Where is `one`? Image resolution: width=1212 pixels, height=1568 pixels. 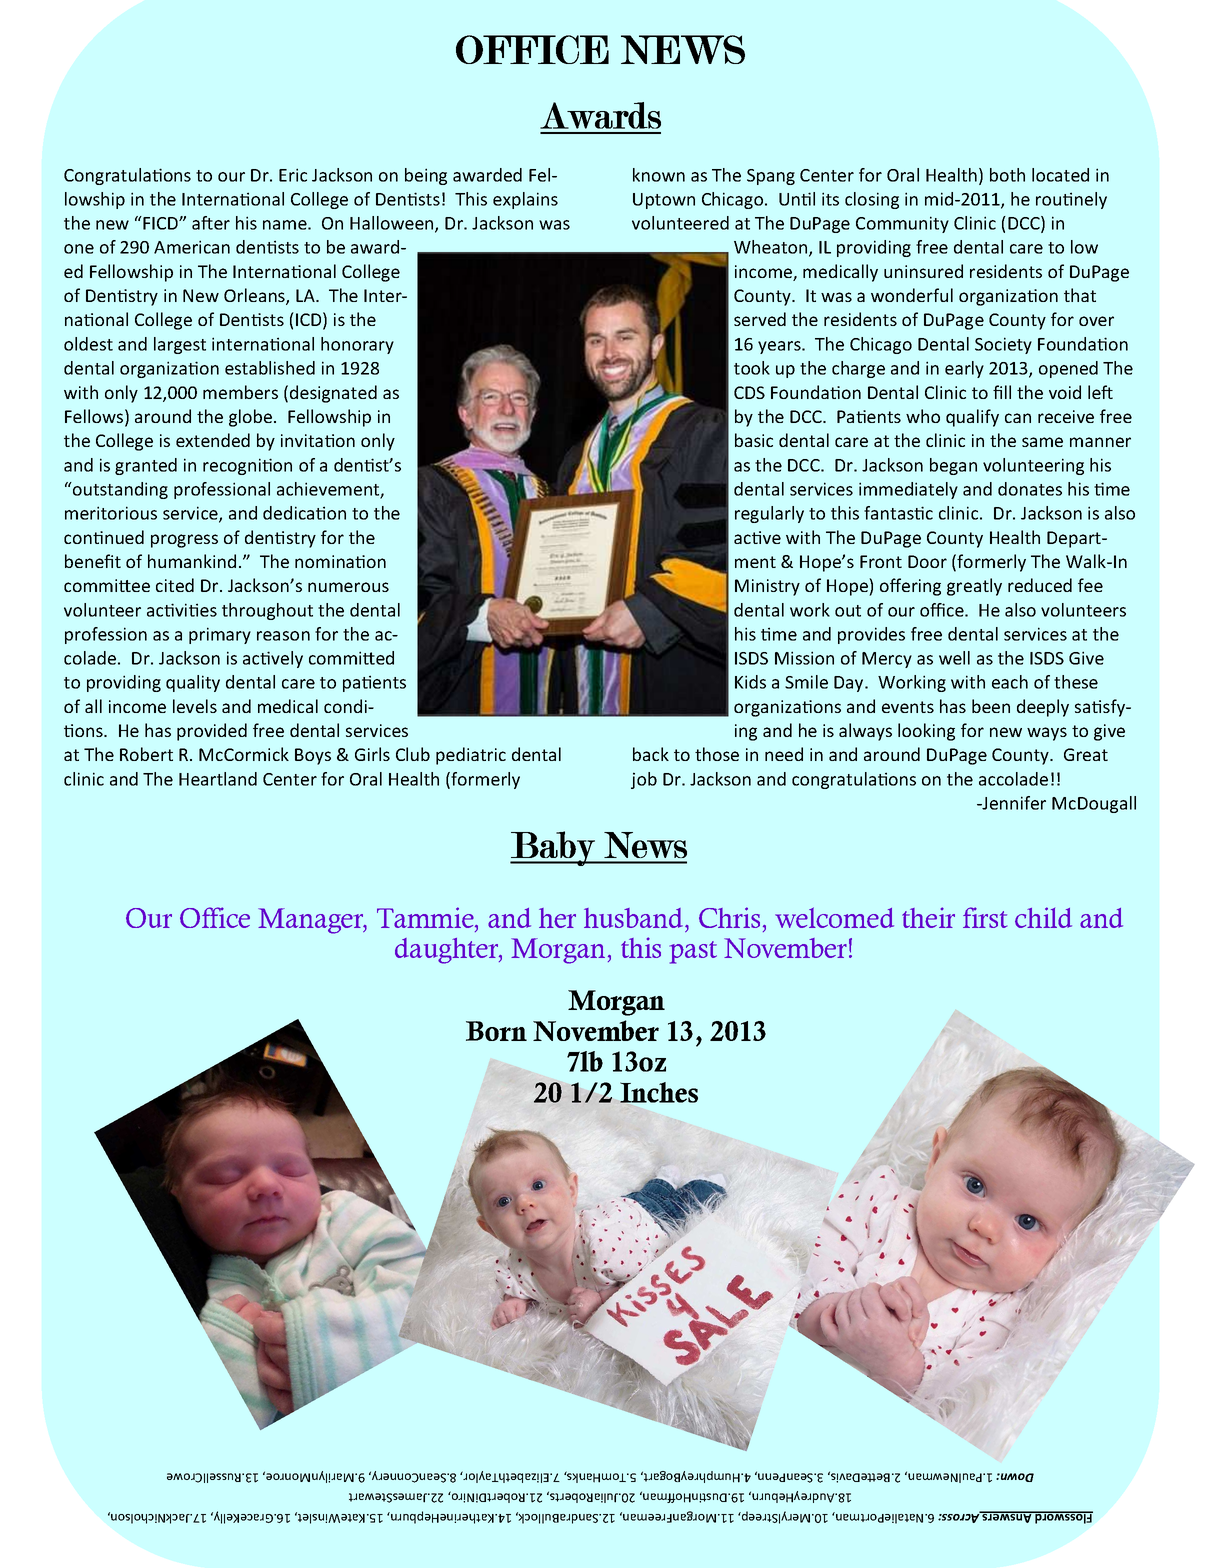
one is located at coordinates (79, 249).
